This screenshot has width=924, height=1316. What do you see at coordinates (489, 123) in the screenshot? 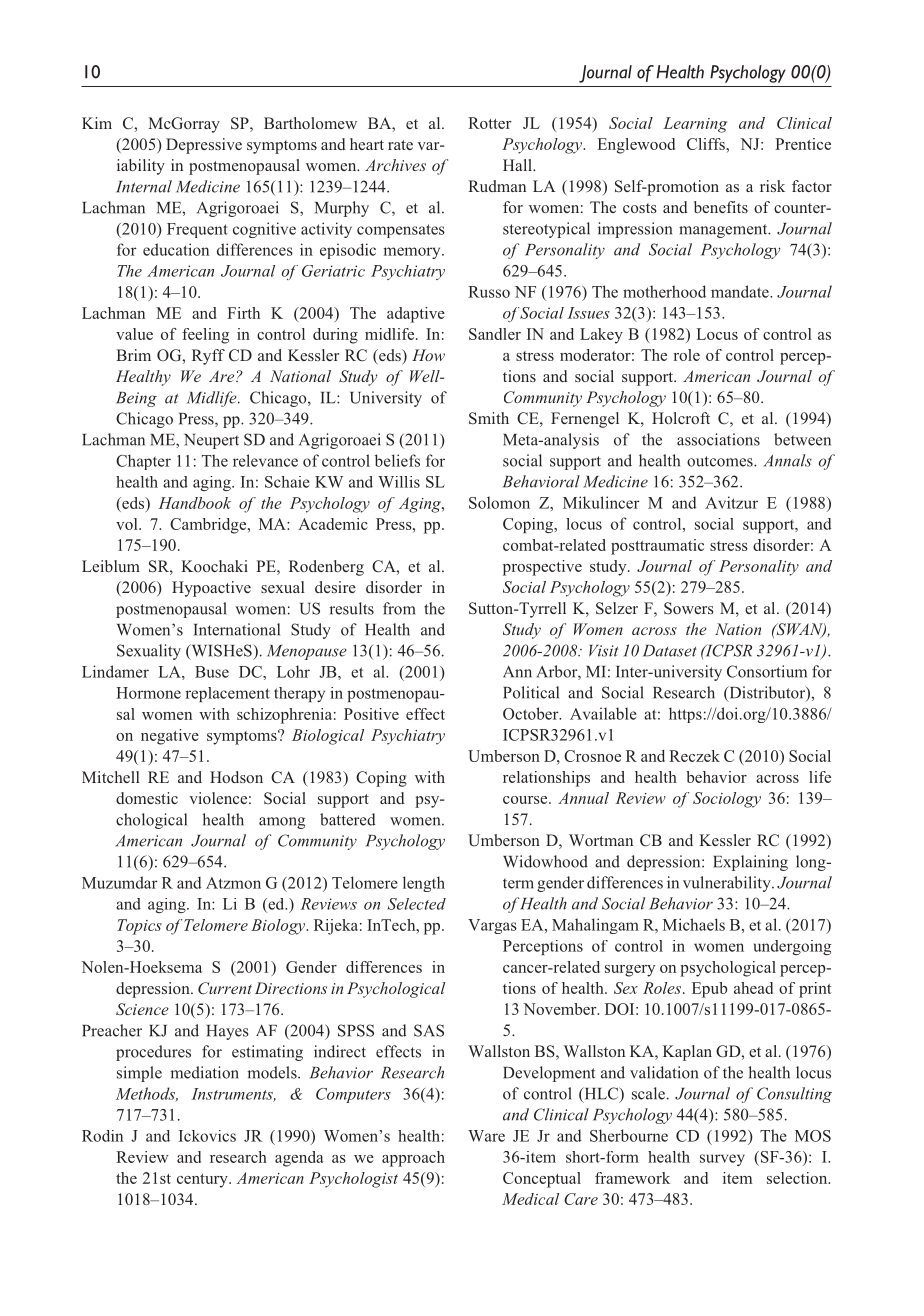
I see `Rotter` at bounding box center [489, 123].
